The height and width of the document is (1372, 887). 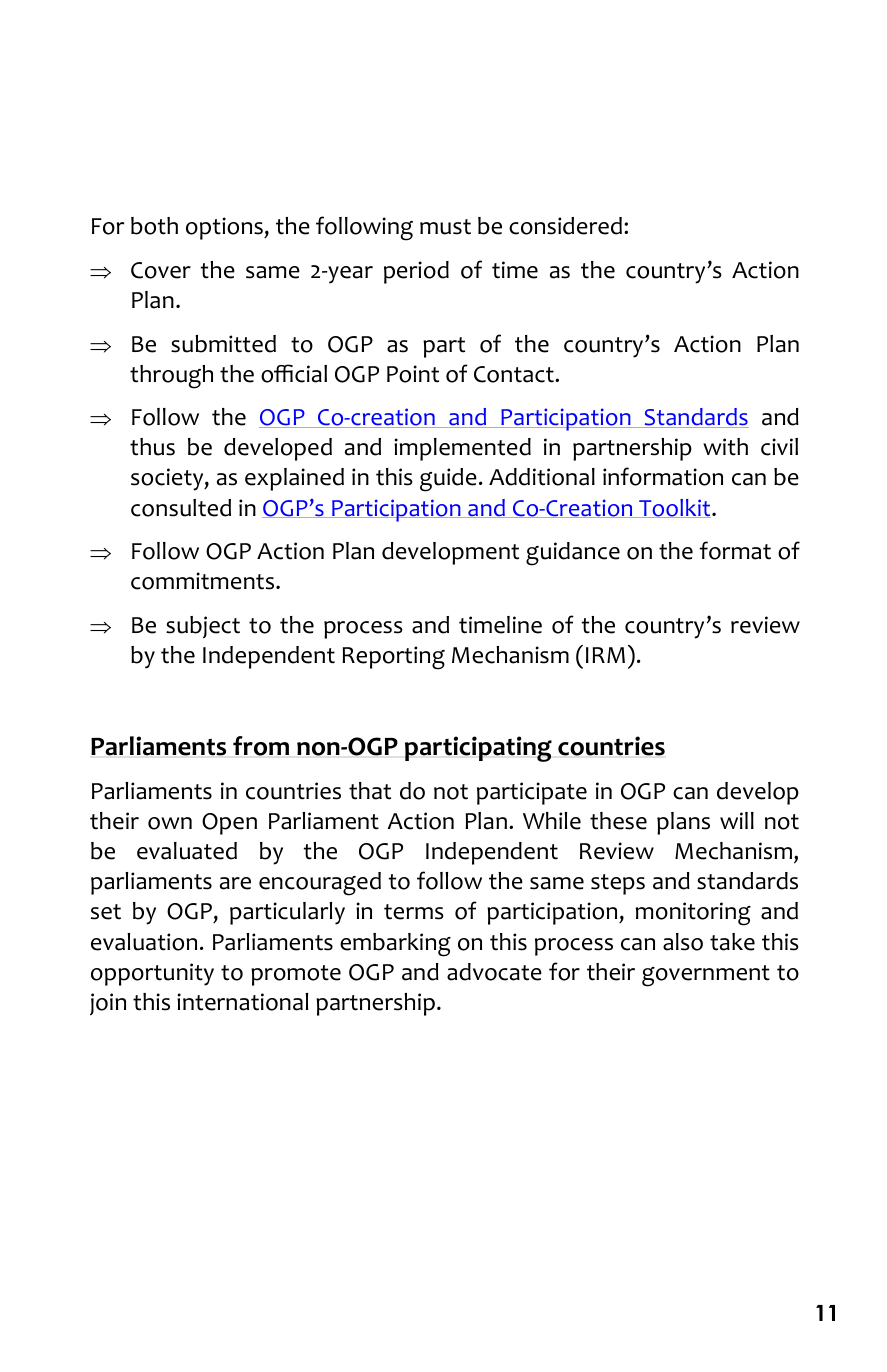 I want to click on guide, so click(x=448, y=480).
